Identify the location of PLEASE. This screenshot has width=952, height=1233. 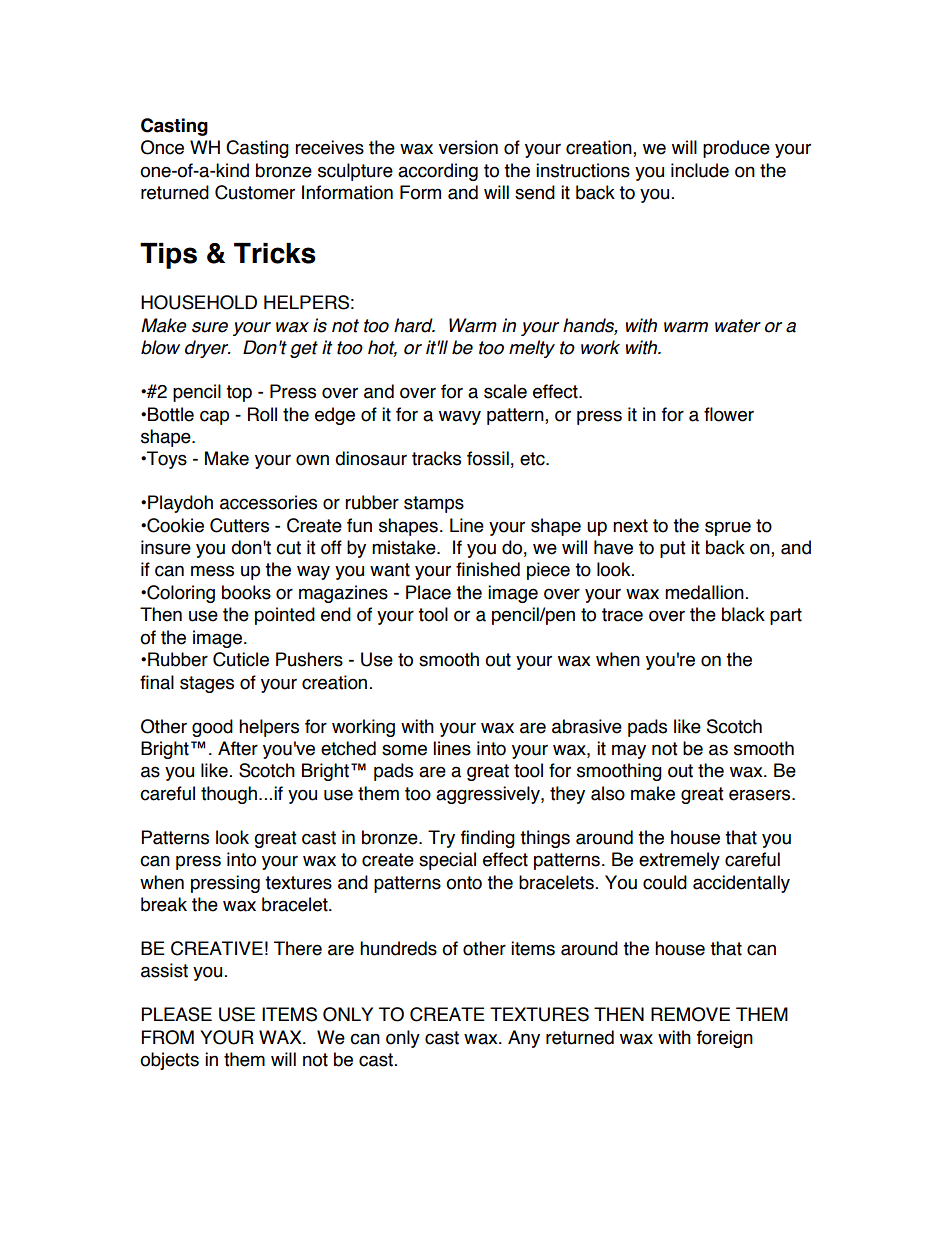
(177, 1014).
